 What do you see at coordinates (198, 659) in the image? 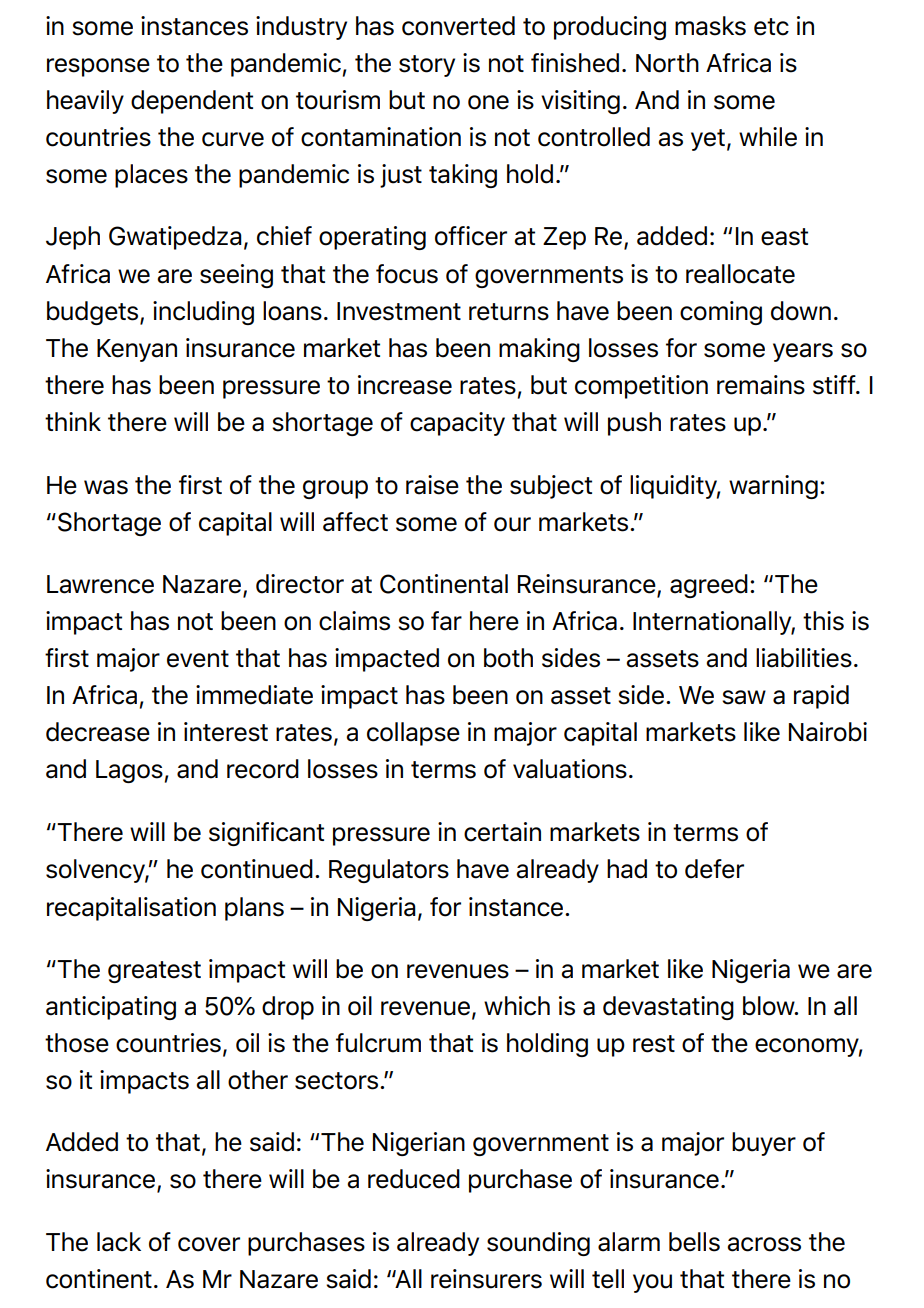
I see `event` at bounding box center [198, 659].
